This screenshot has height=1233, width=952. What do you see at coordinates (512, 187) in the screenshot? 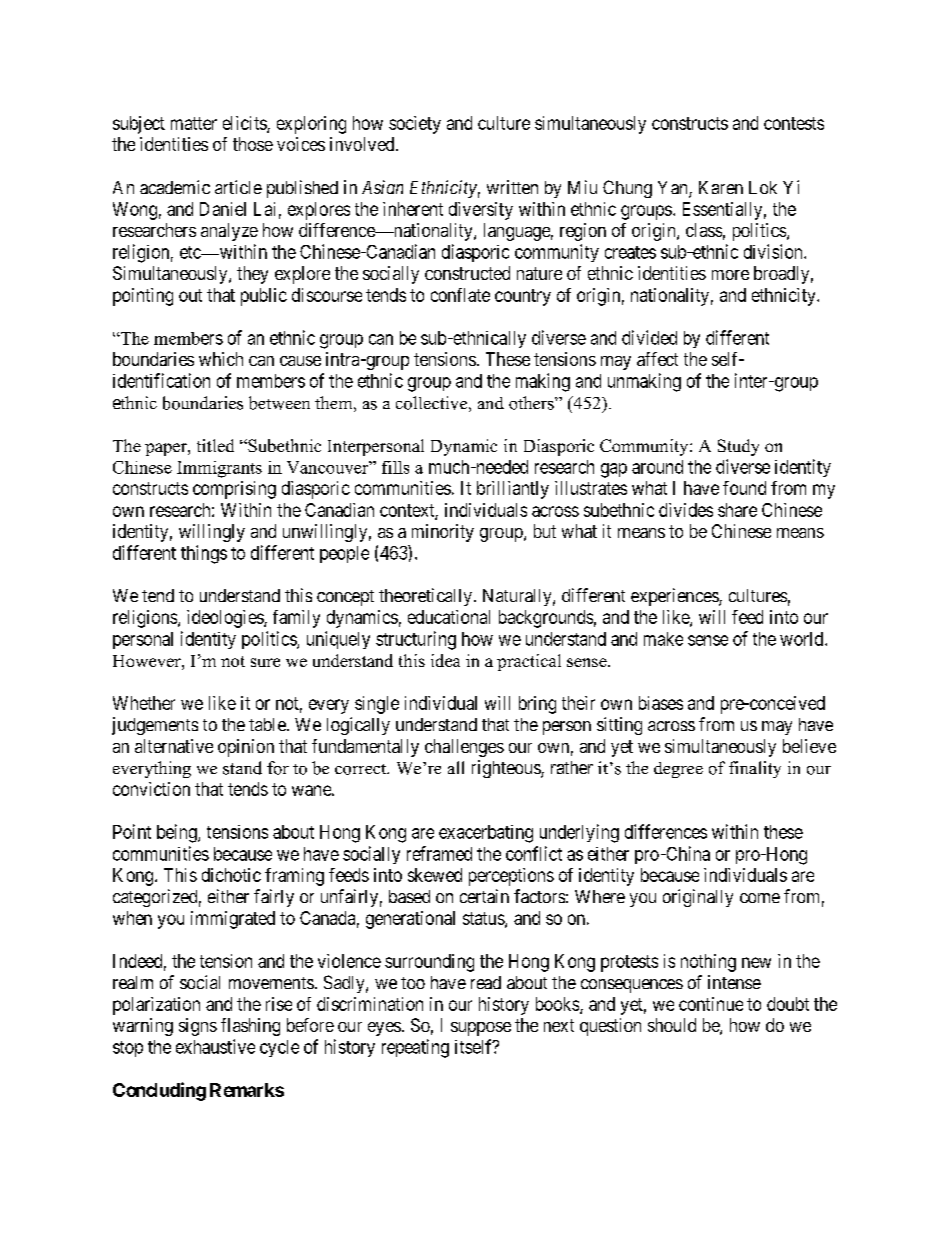
I see `written` at bounding box center [512, 187].
